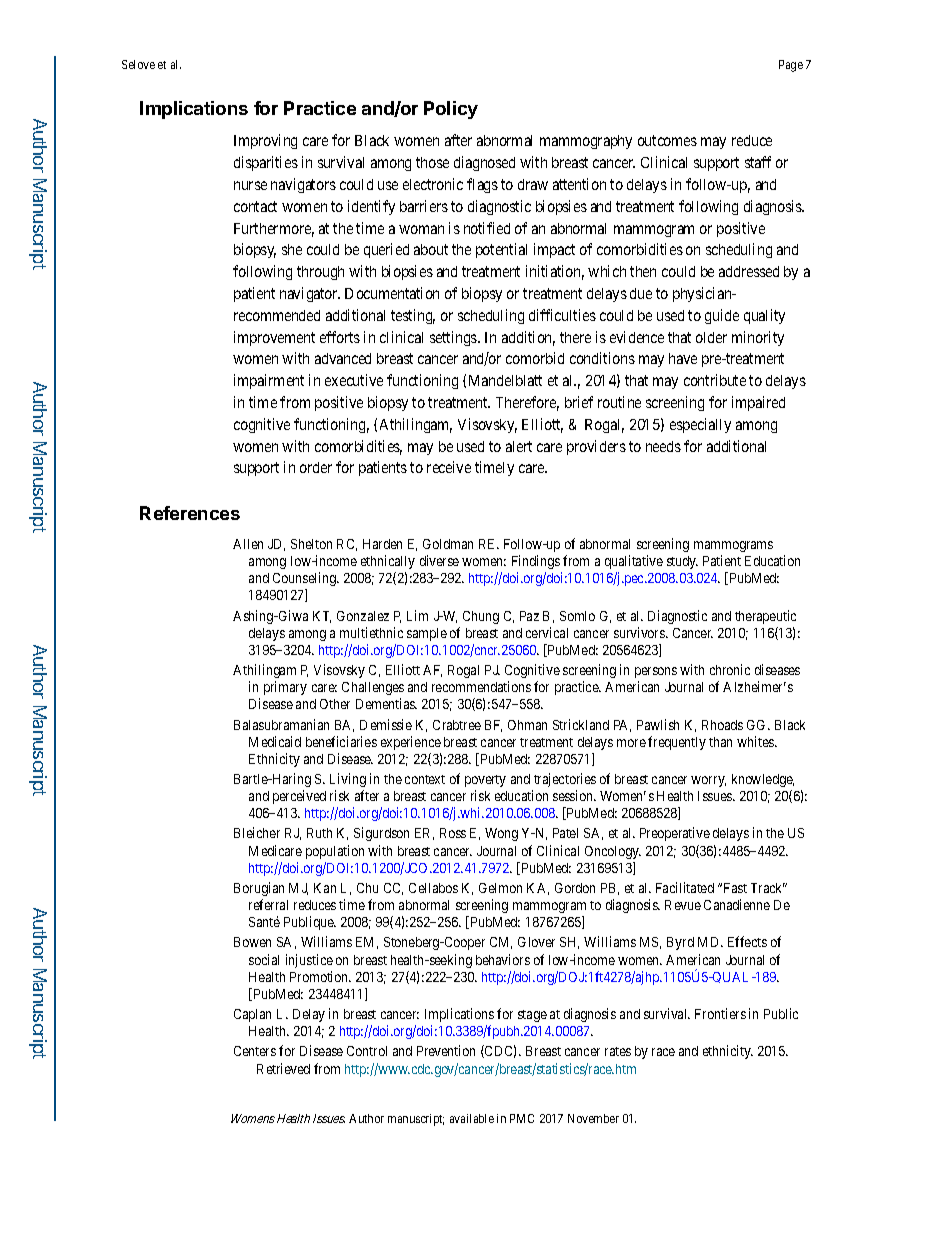 The width and height of the screenshot is (952, 1233). What do you see at coordinates (451, 110) in the screenshot?
I see `Policy` at bounding box center [451, 110].
